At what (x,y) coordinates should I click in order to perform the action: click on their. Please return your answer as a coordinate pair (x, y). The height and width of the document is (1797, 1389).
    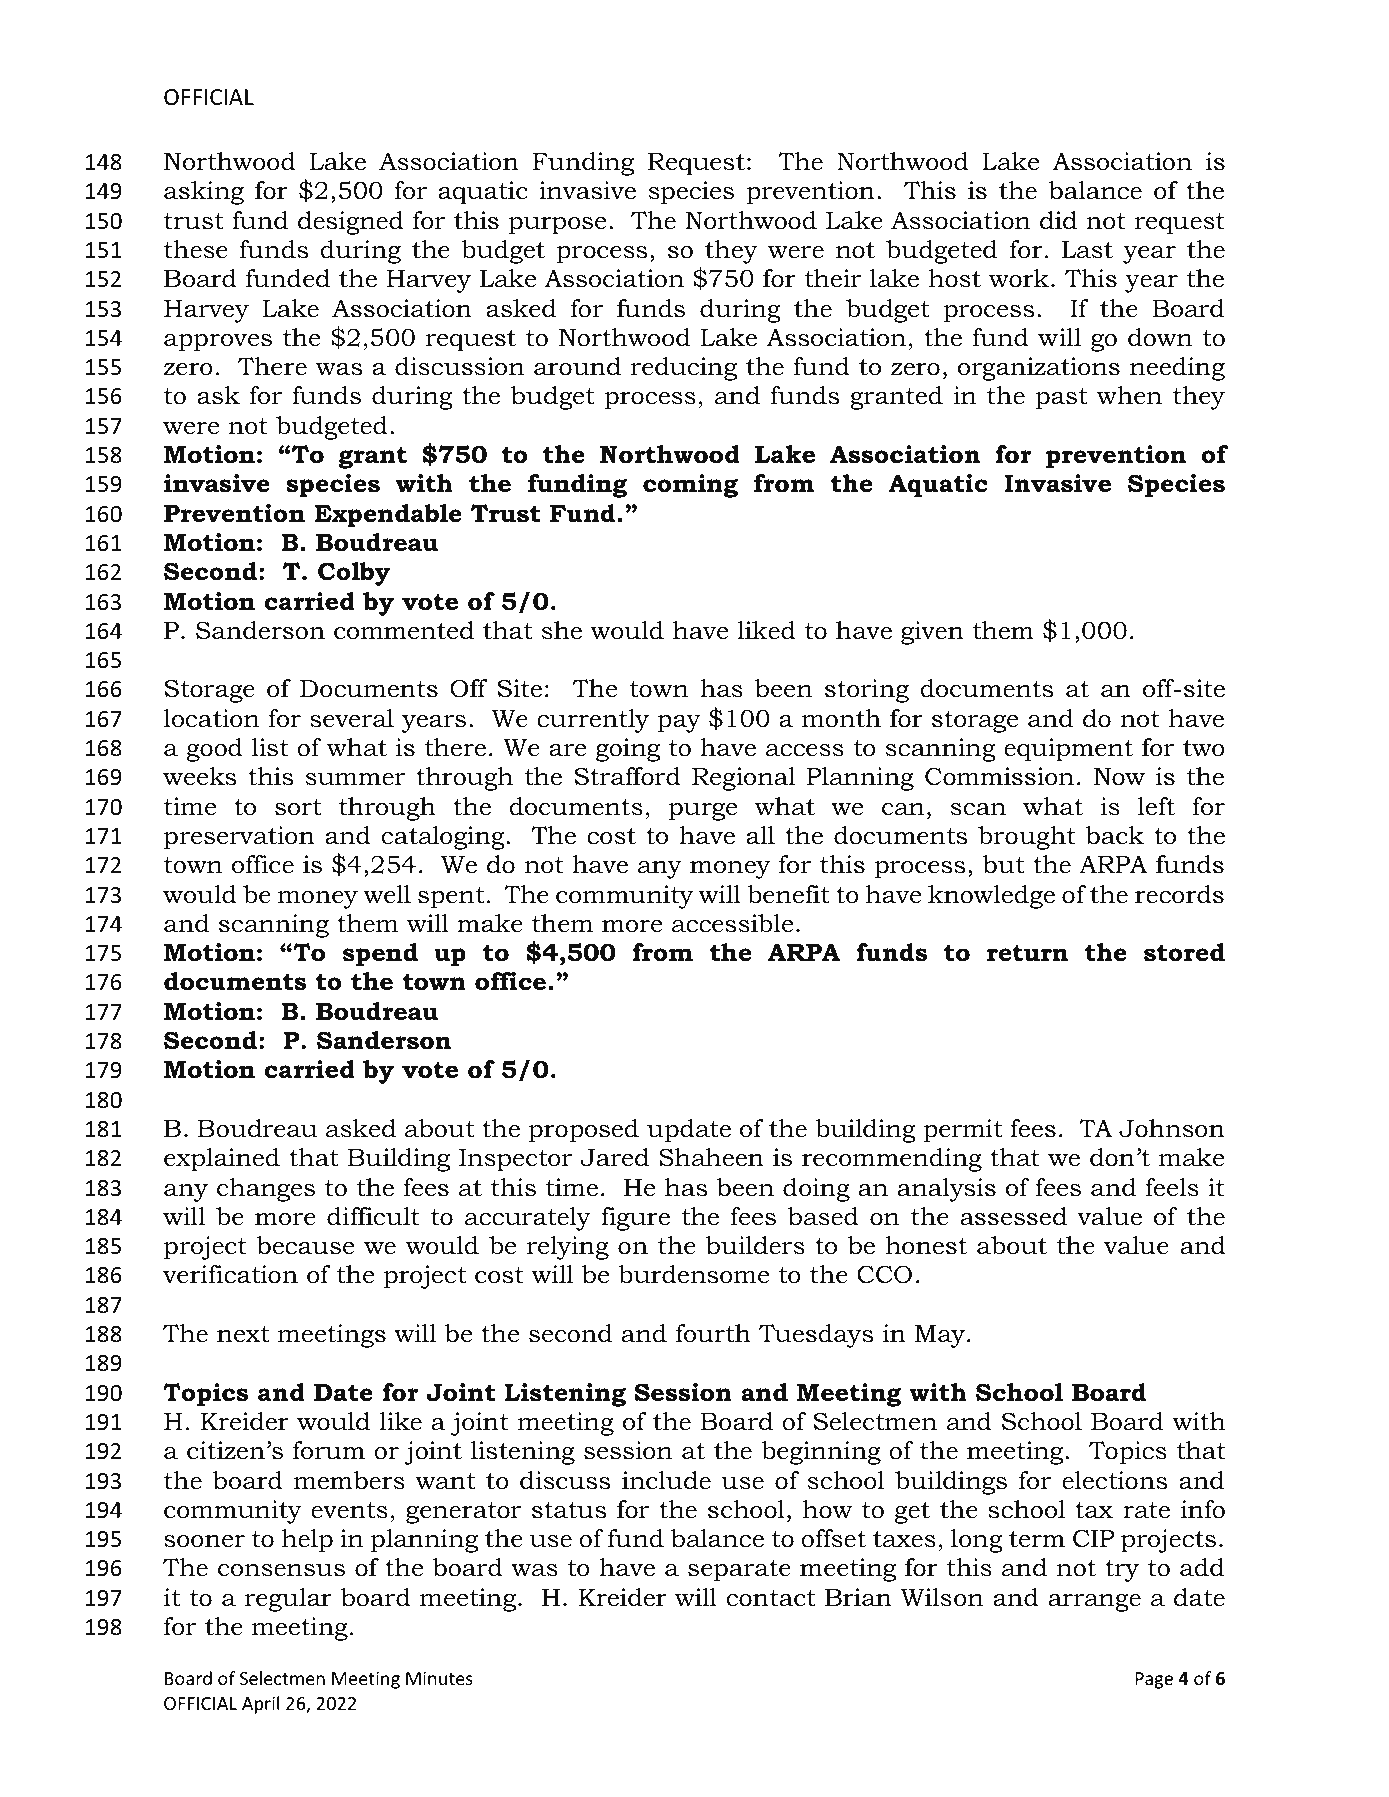
    Looking at the image, I should click on (833, 278).
